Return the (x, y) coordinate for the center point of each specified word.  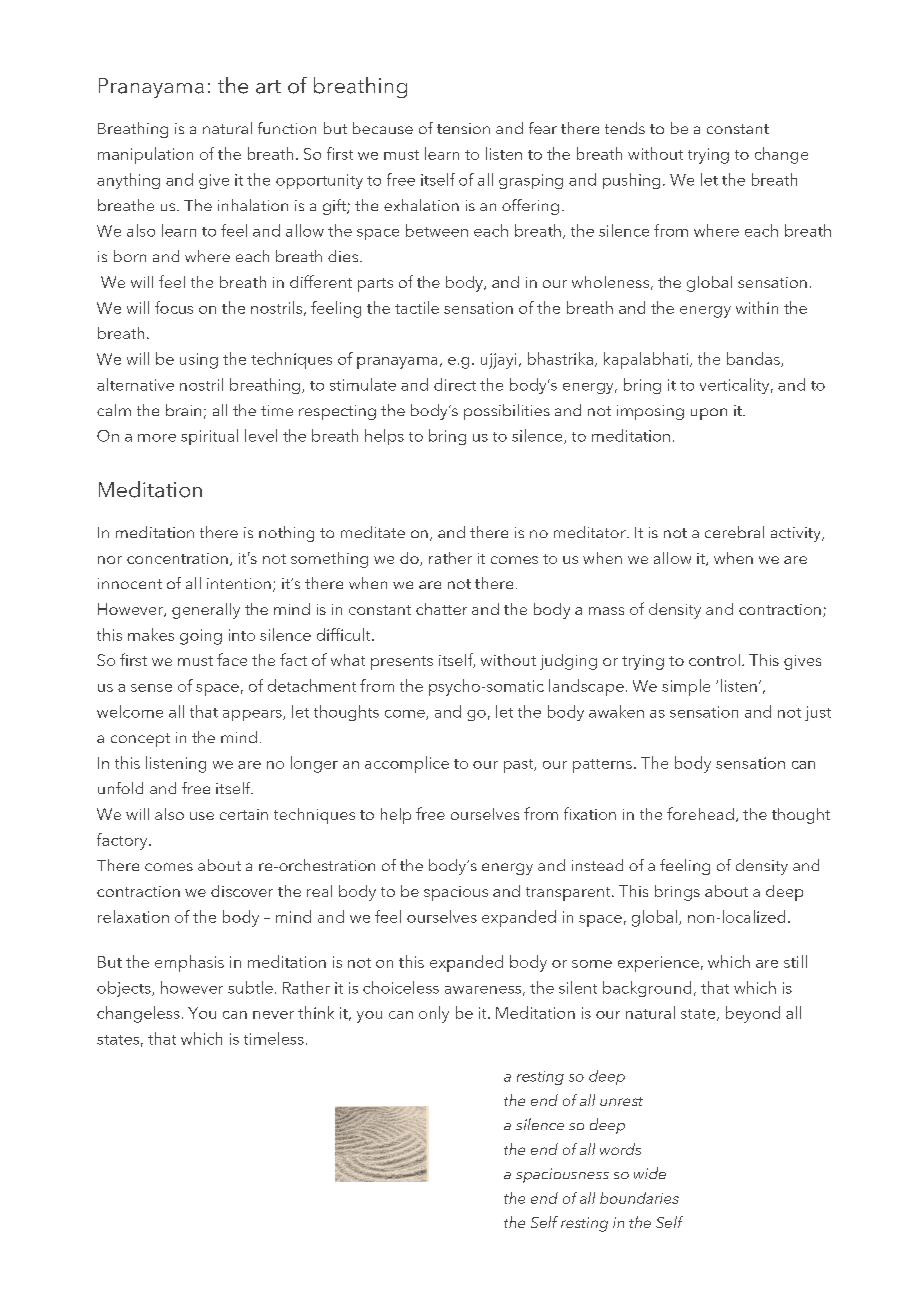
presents (402, 663)
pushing (631, 181)
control (714, 660)
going (201, 637)
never (273, 1015)
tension (463, 128)
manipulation (145, 155)
